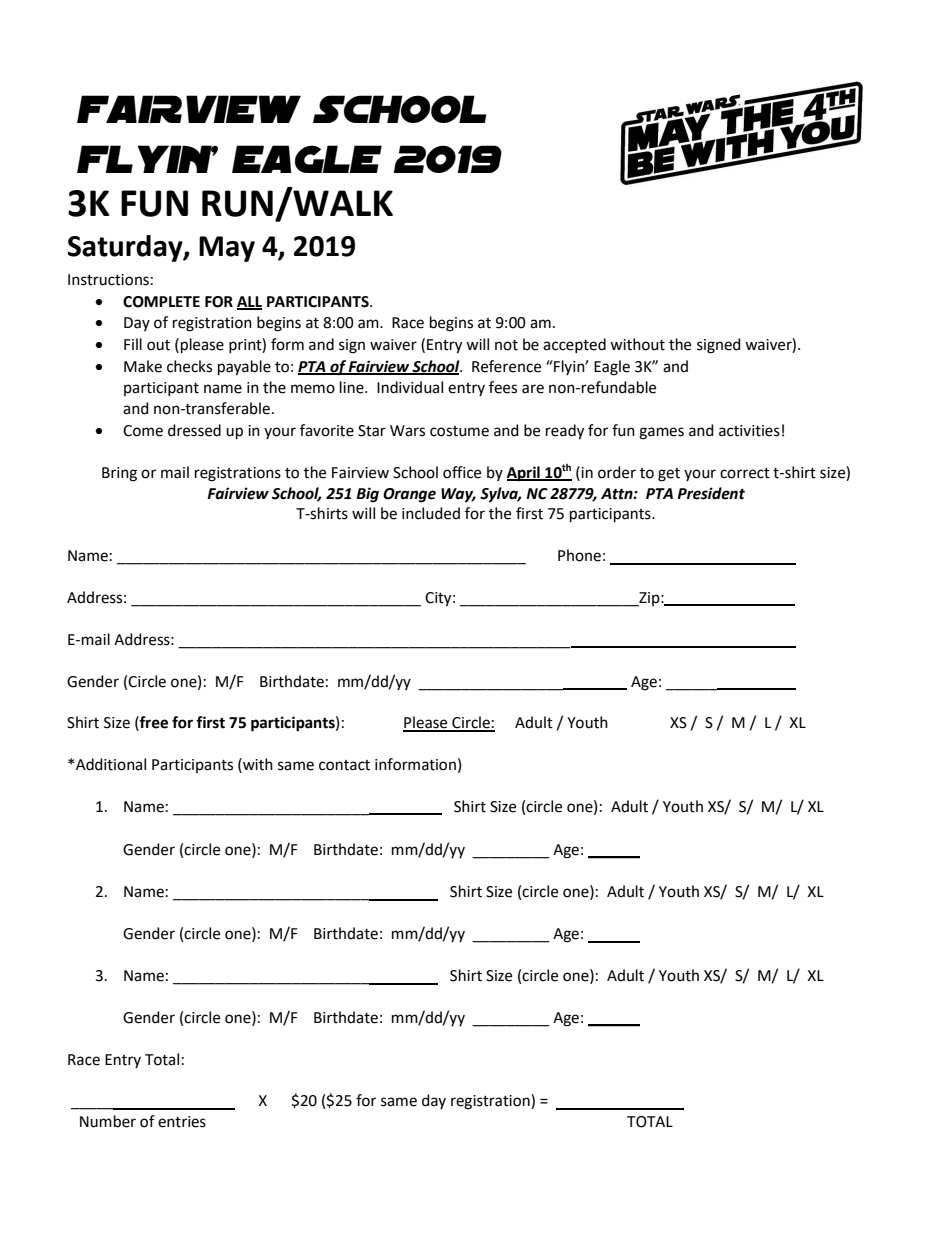 The height and width of the screenshot is (1233, 952). I want to click on COMPLETE, so click(161, 302).
